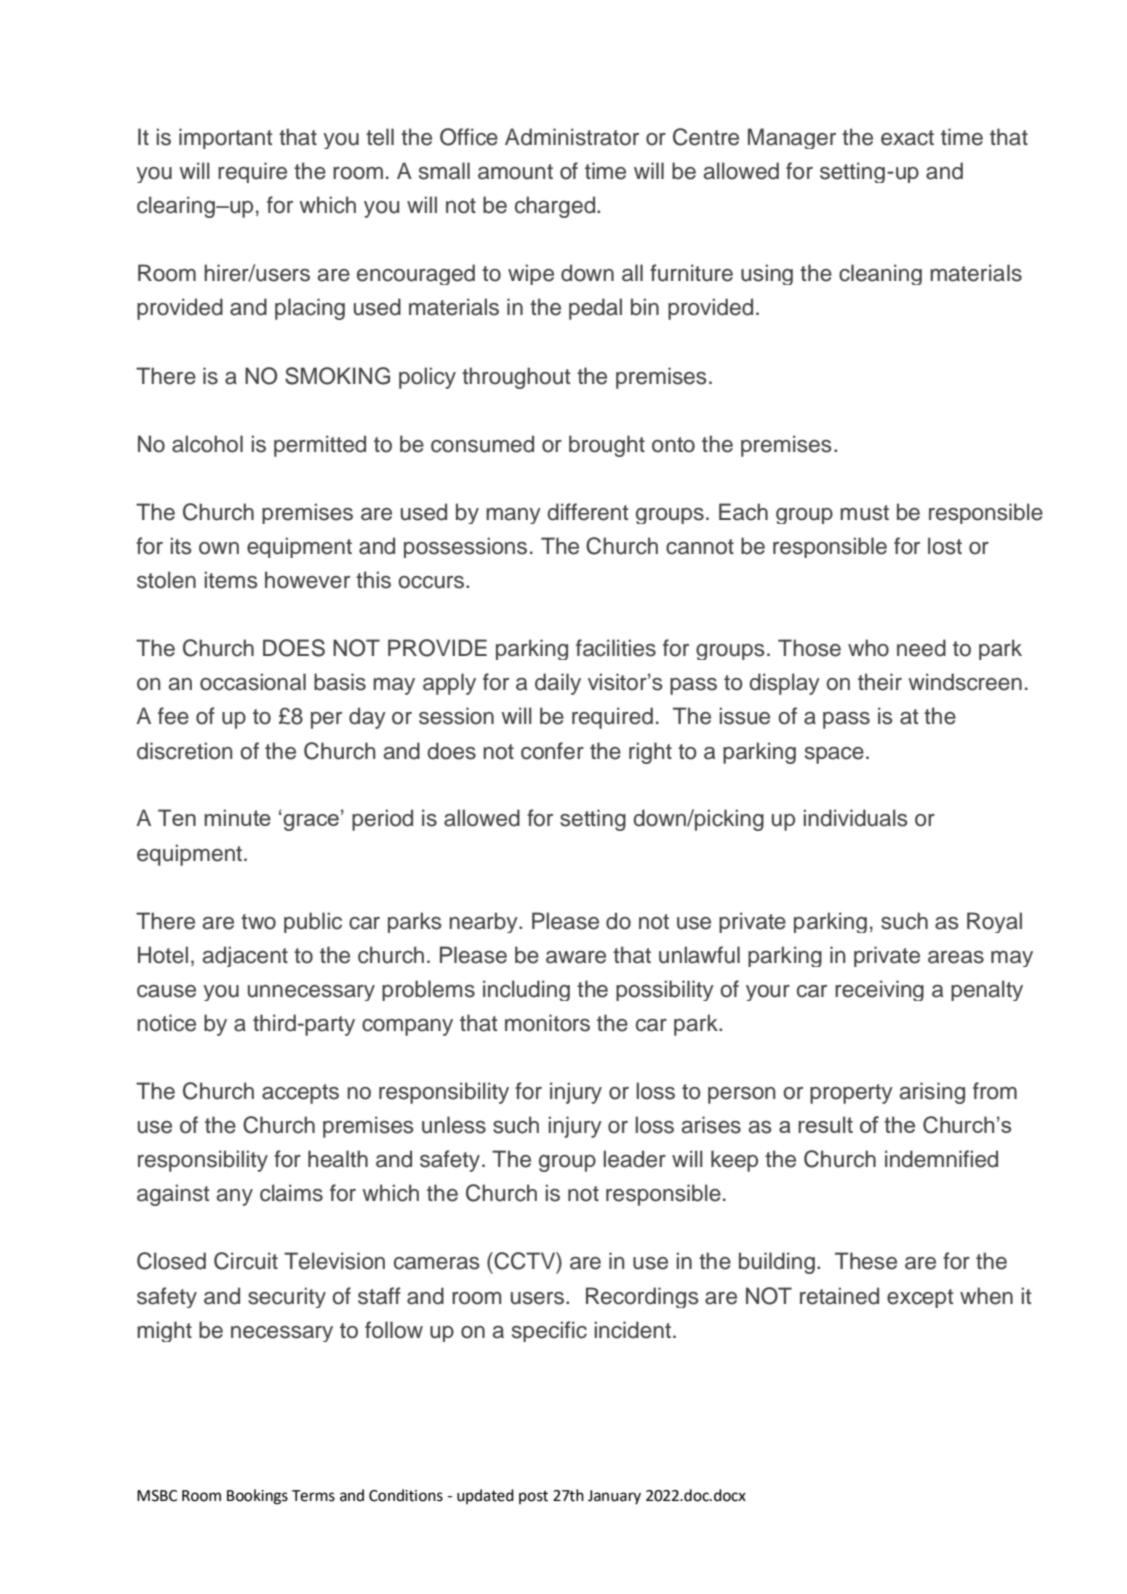 Image resolution: width=1127 pixels, height=1594 pixels. What do you see at coordinates (547, 1023) in the image?
I see `monitors` at bounding box center [547, 1023].
